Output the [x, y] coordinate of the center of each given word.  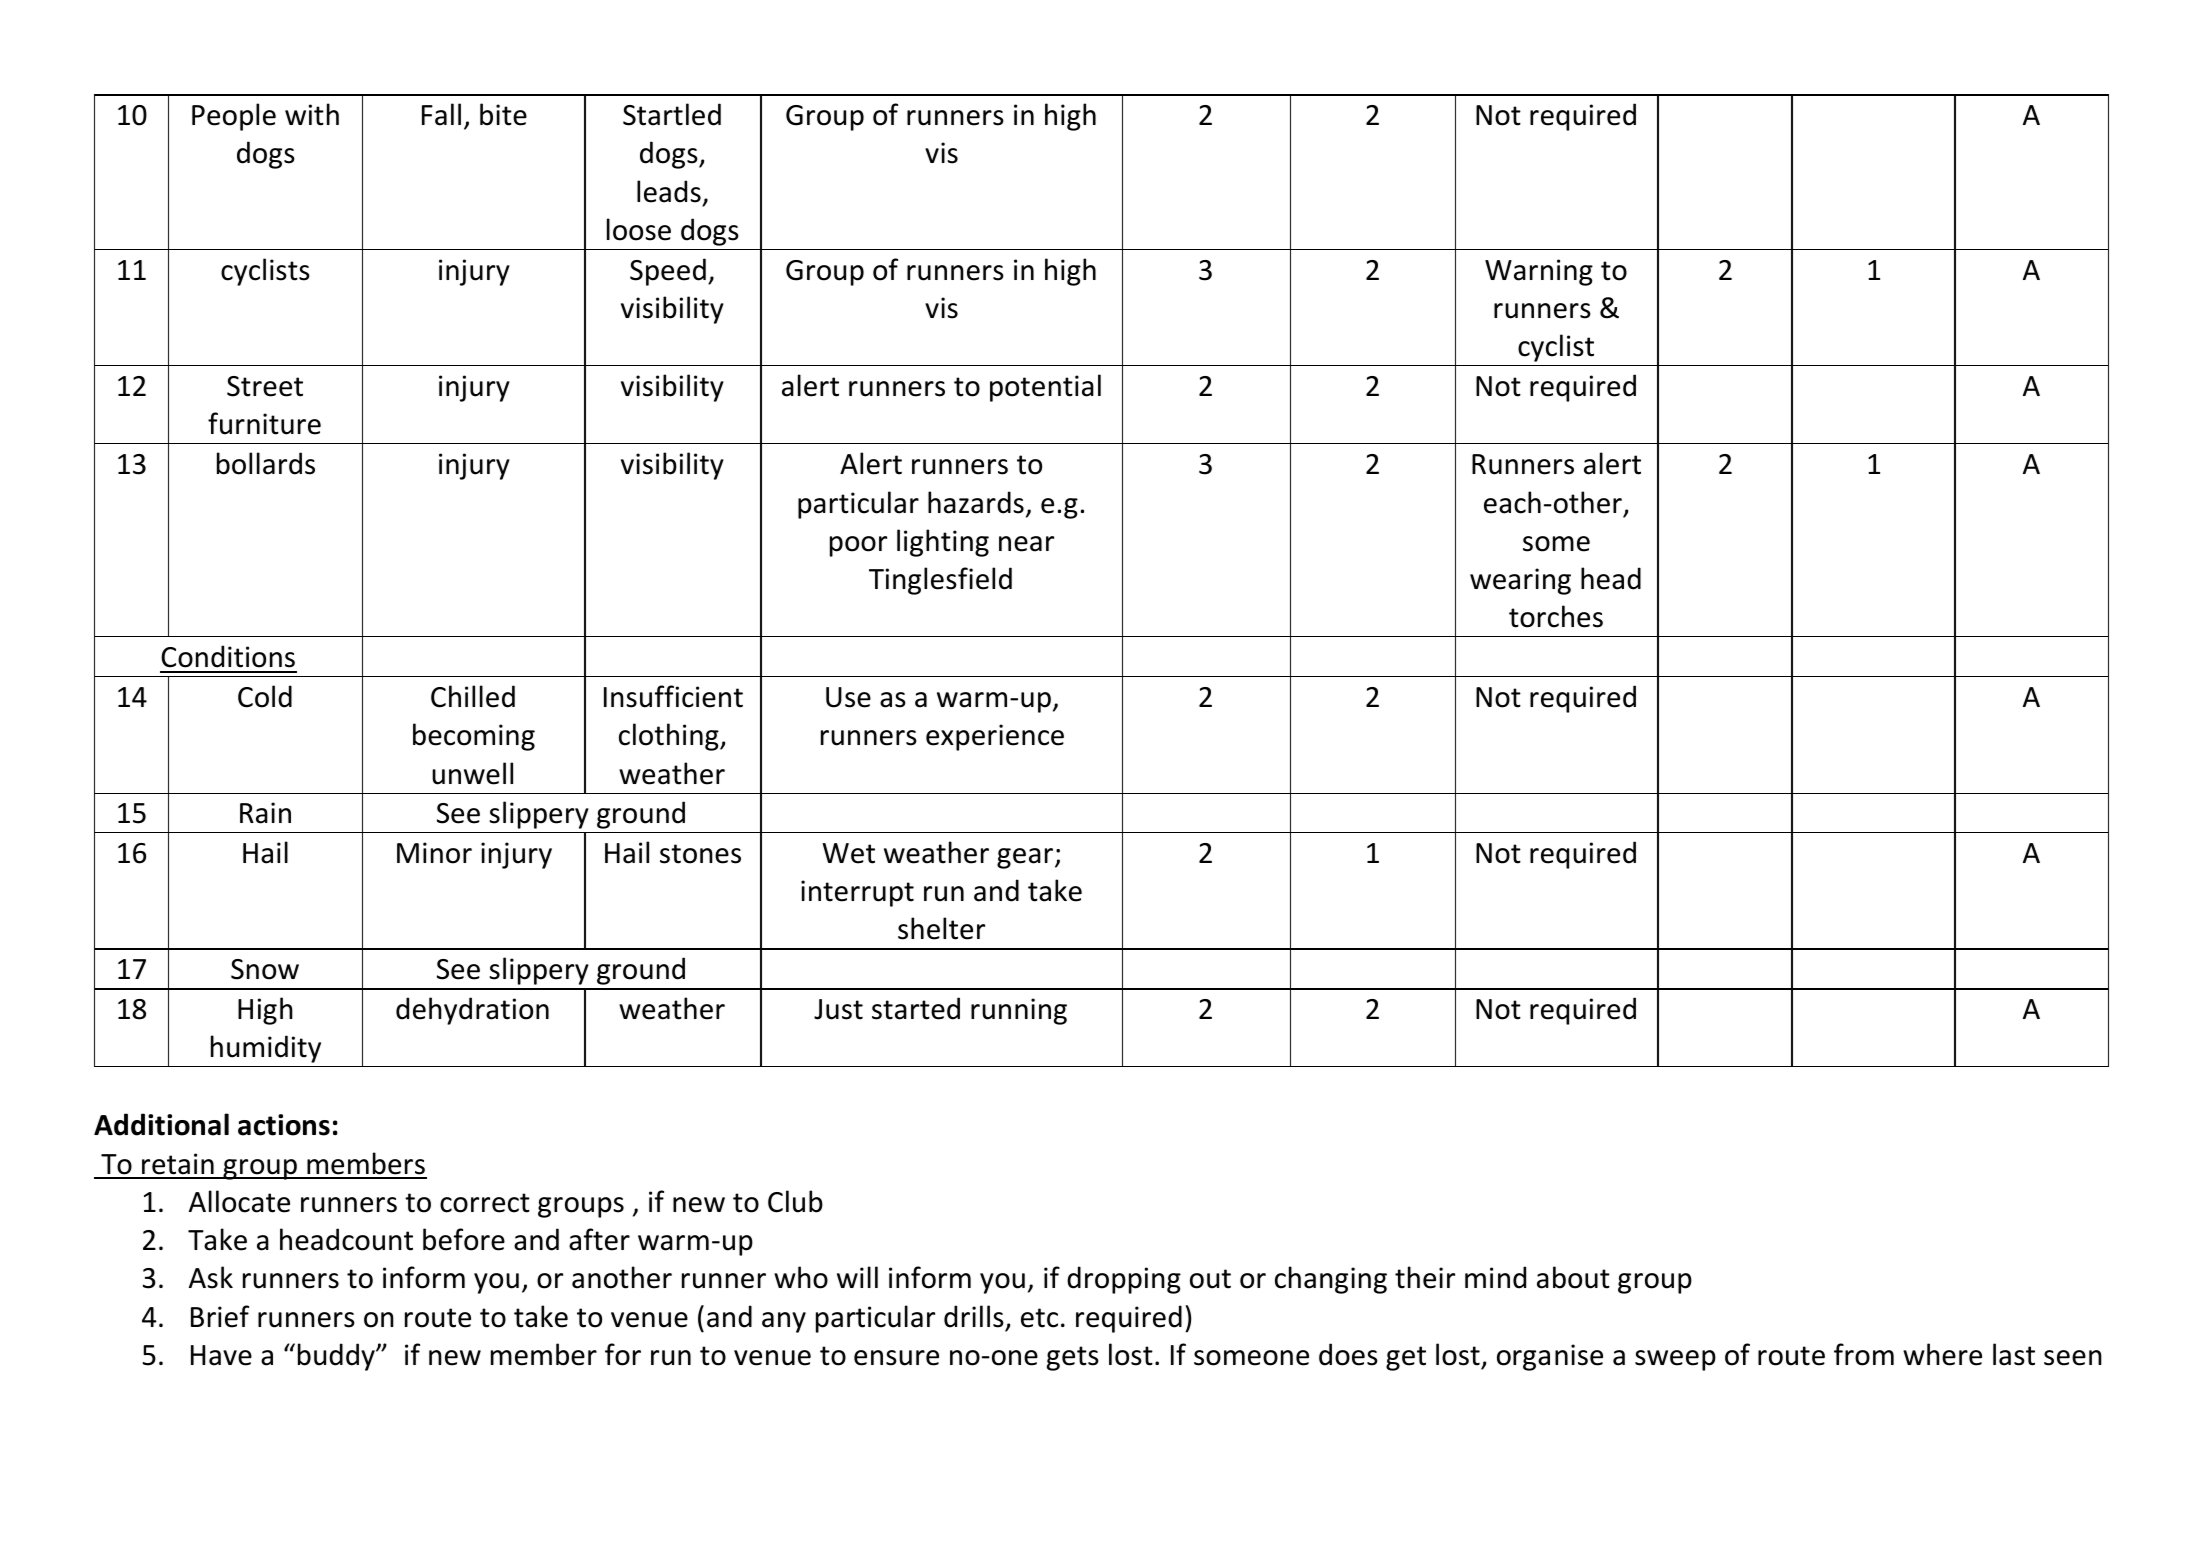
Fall [441, 114]
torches [1556, 616]
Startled [672, 114]
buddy [337, 1357]
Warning [1539, 272]
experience [995, 737]
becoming [474, 737]
